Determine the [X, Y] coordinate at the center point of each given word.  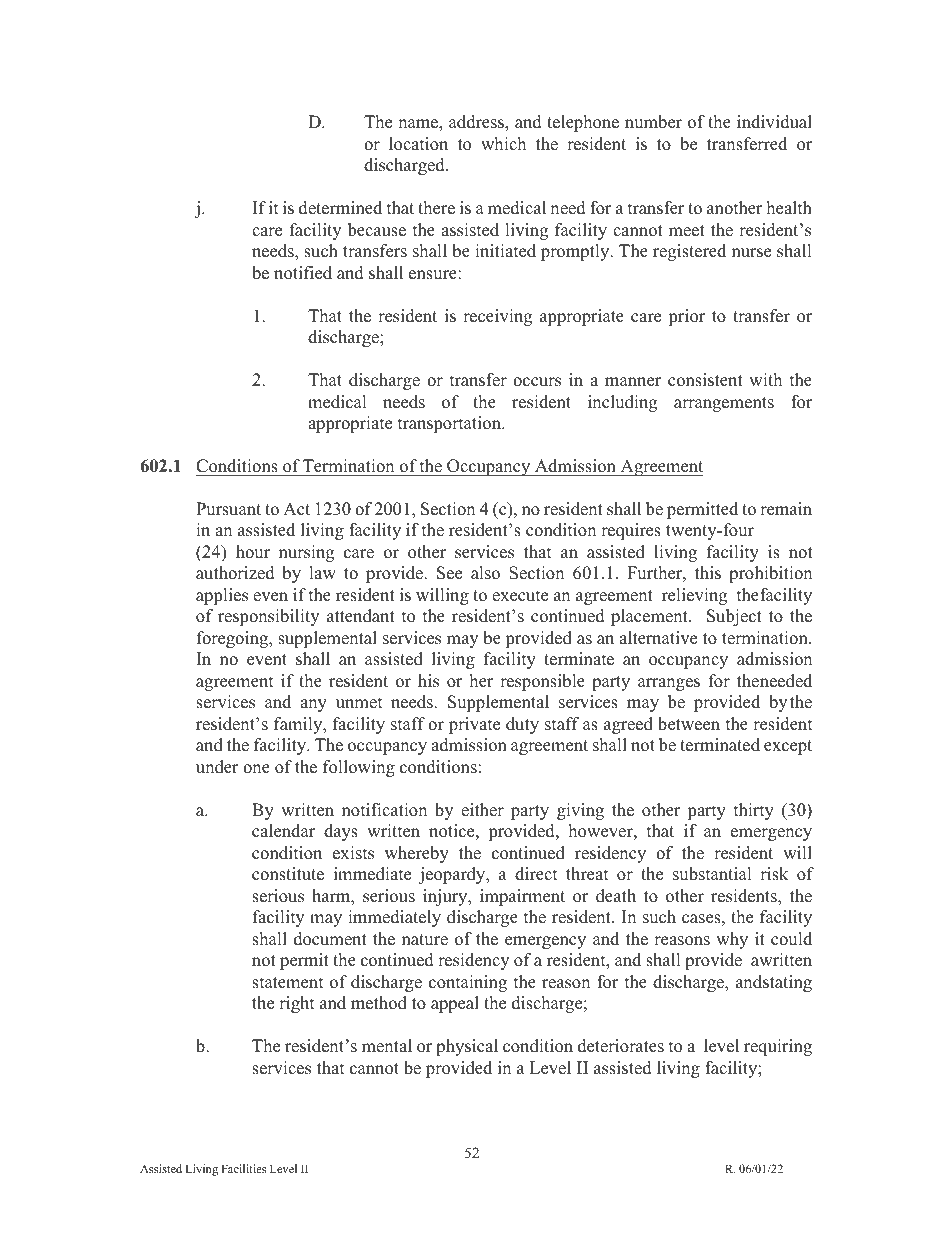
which [503, 144]
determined [340, 208]
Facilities [243, 1168]
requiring [778, 1047]
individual [774, 122]
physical [467, 1047]
